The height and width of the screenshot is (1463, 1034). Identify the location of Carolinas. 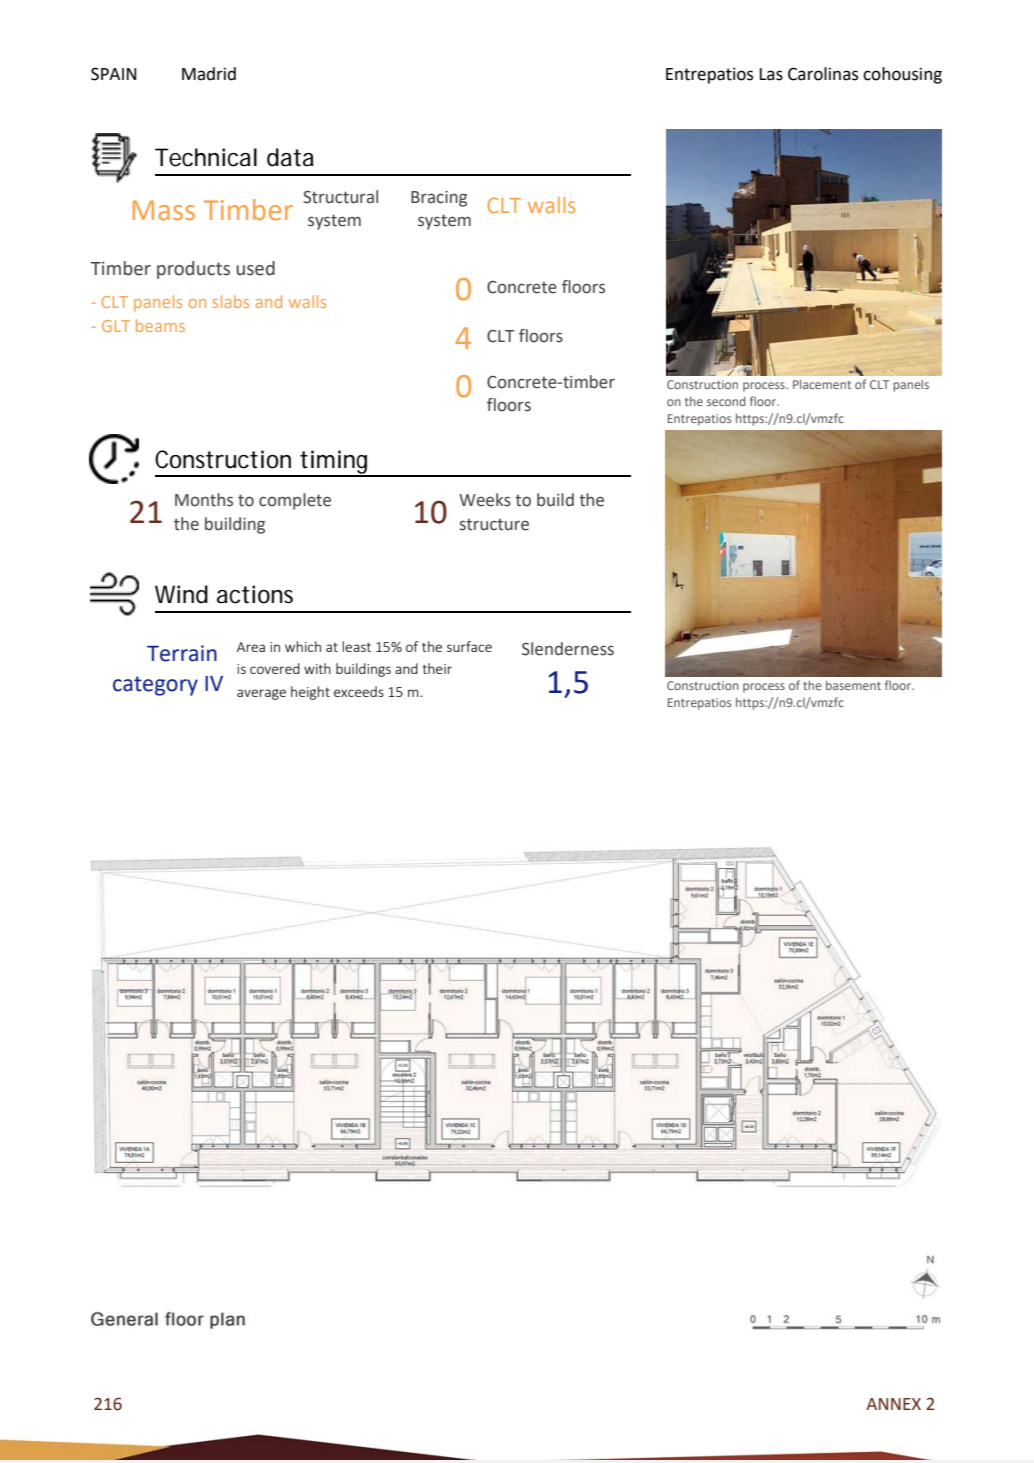
(823, 74).
